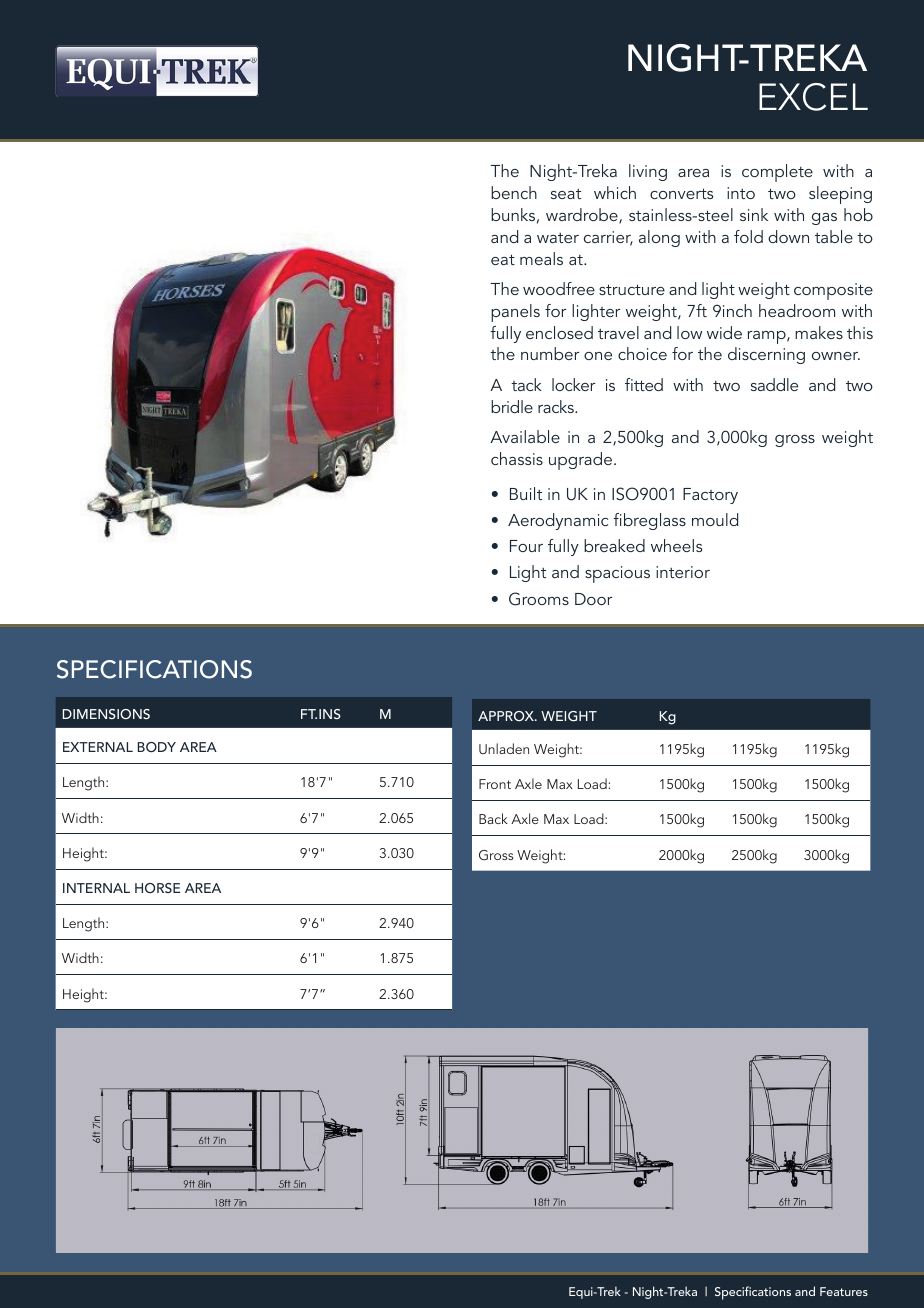  Describe the element at coordinates (493, 818) in the document. I see `Back` at that location.
